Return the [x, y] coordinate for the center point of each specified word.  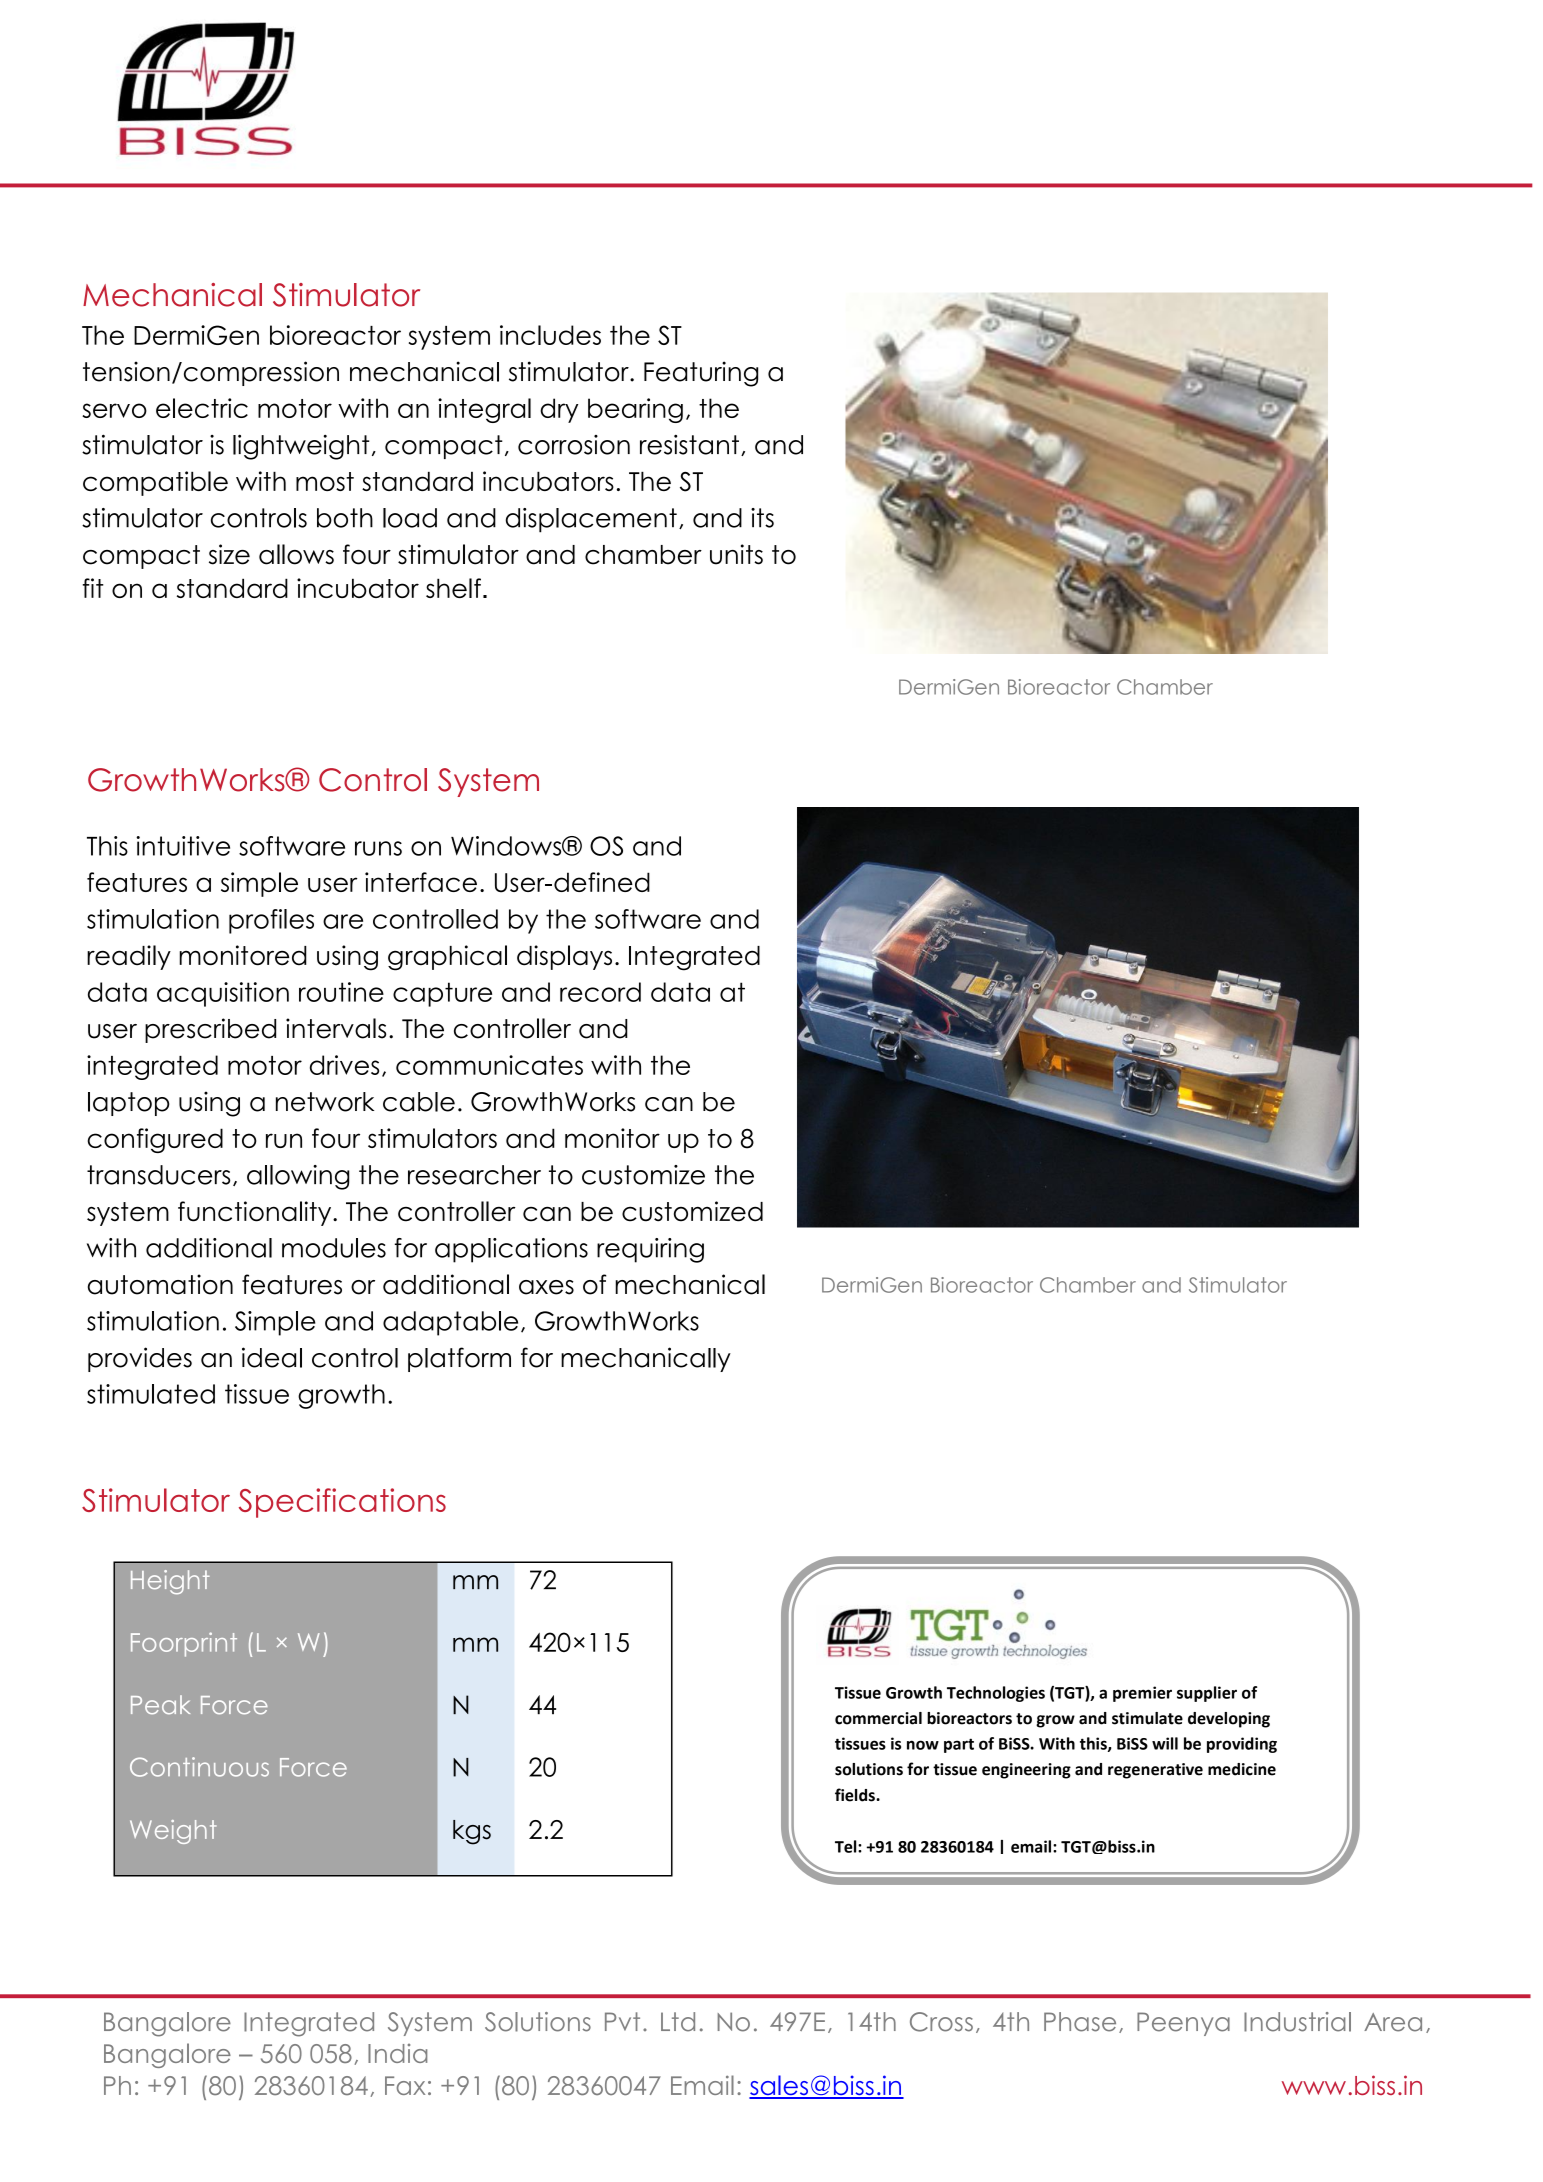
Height [170, 1582]
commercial [878, 1718]
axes [546, 1287]
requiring [650, 1250]
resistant [689, 445]
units [736, 554]
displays [564, 957]
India [397, 2053]
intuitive [183, 846]
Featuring [701, 374]
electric [202, 408]
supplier [1207, 1694]
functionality [256, 1213]
